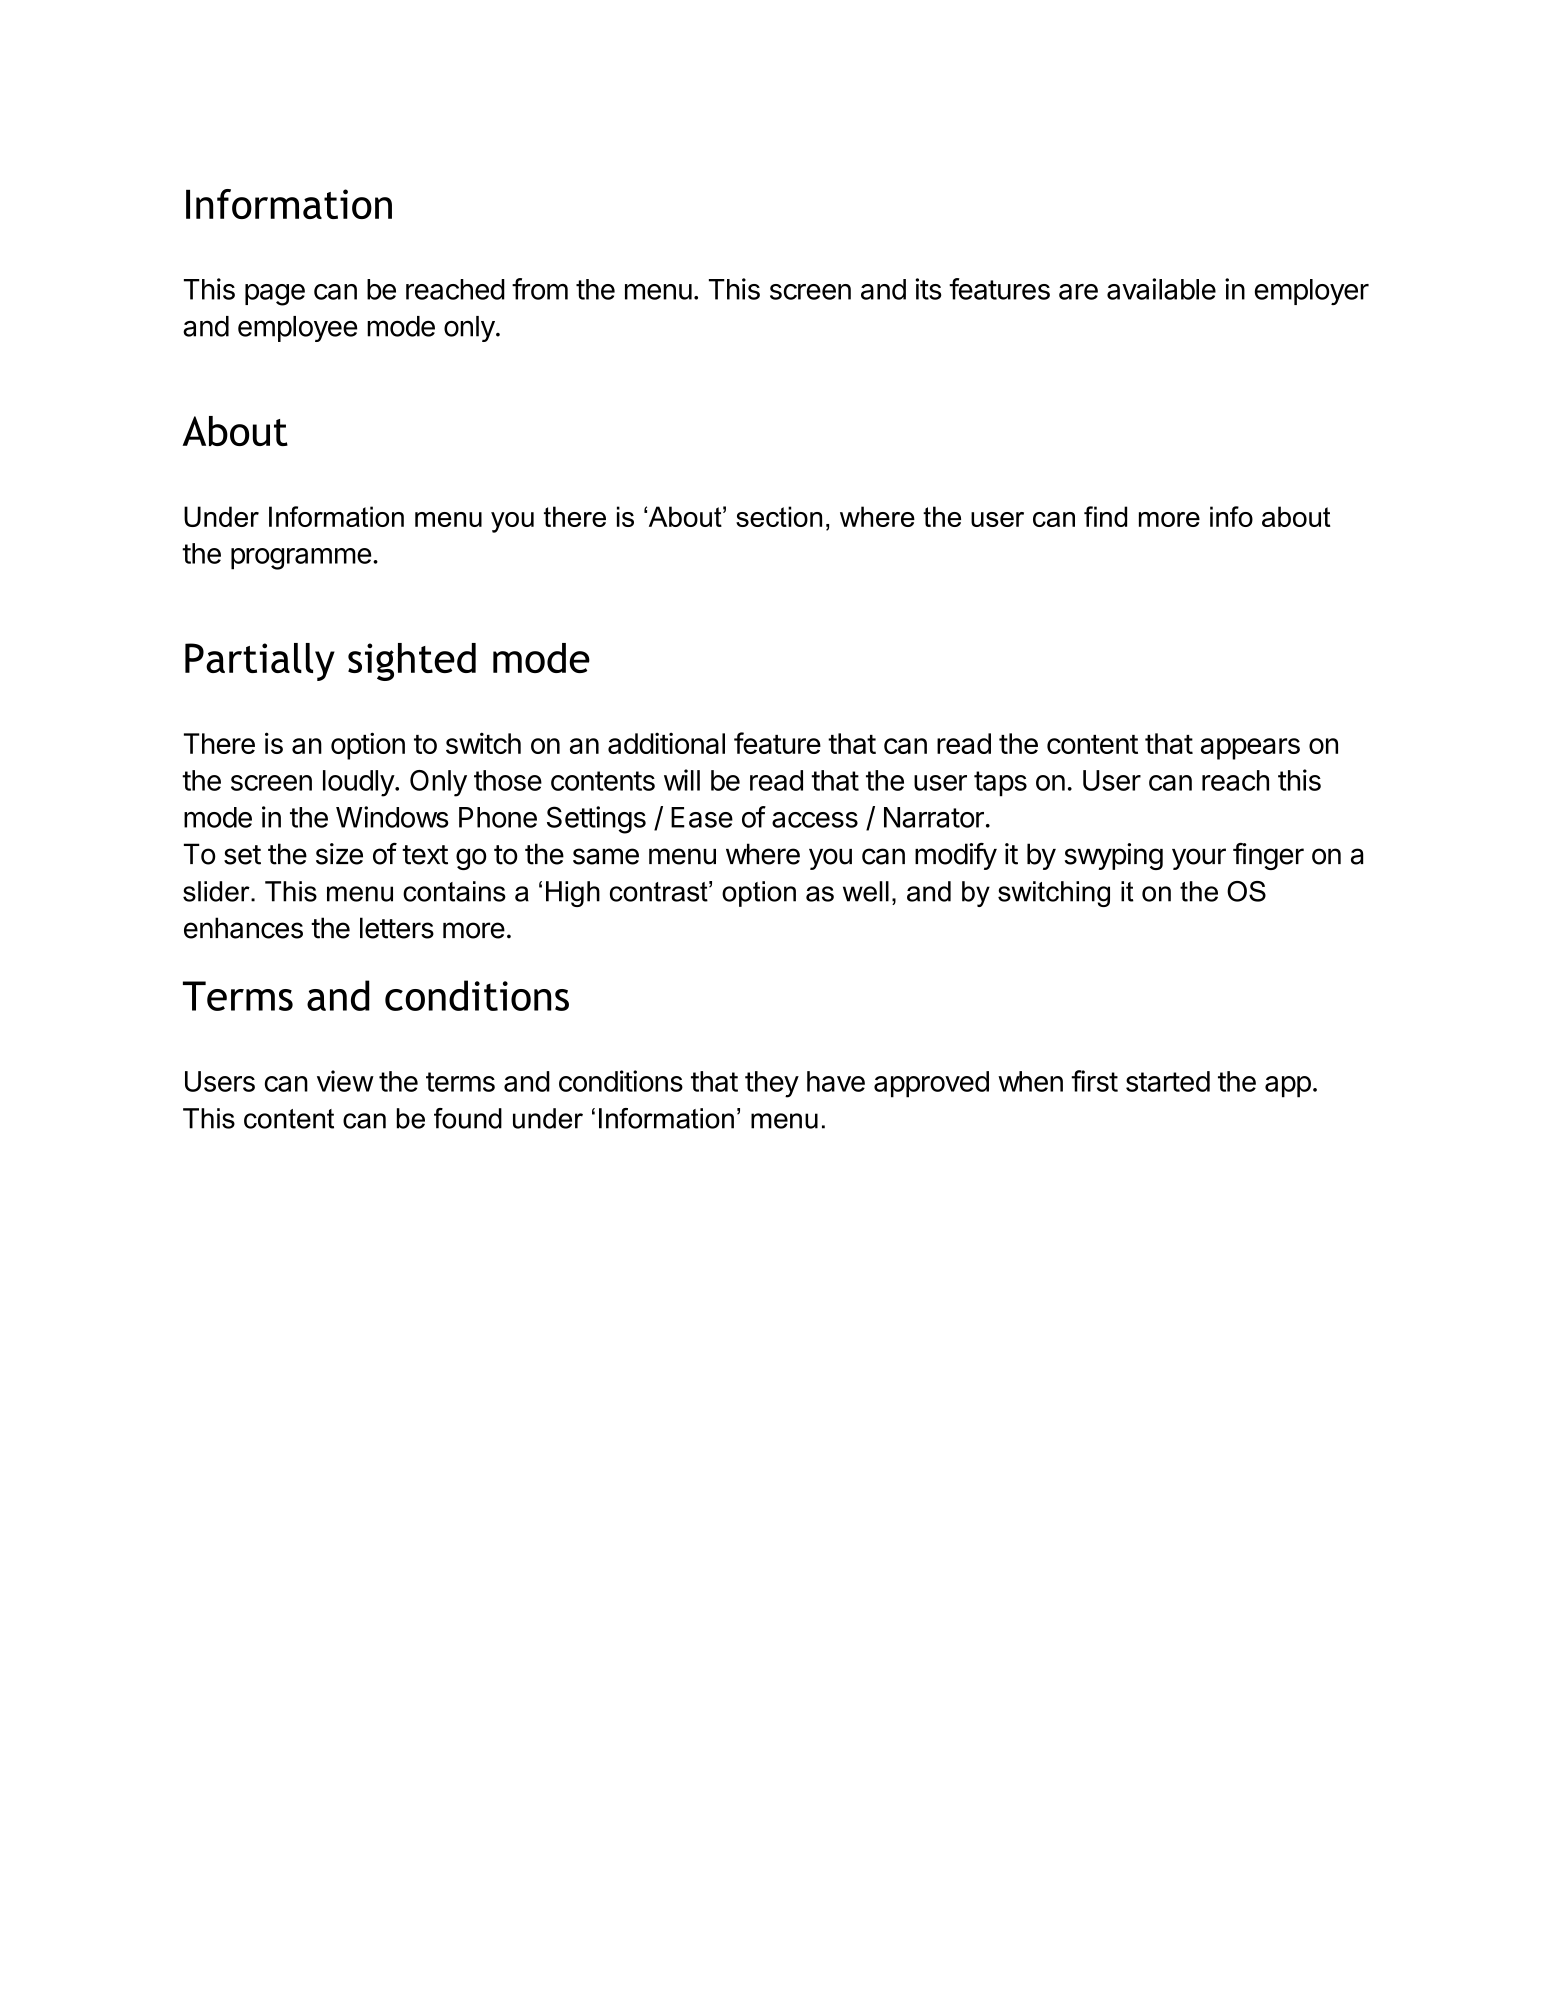 The width and height of the screenshot is (1551, 2008). I want to click on they, so click(772, 1084).
